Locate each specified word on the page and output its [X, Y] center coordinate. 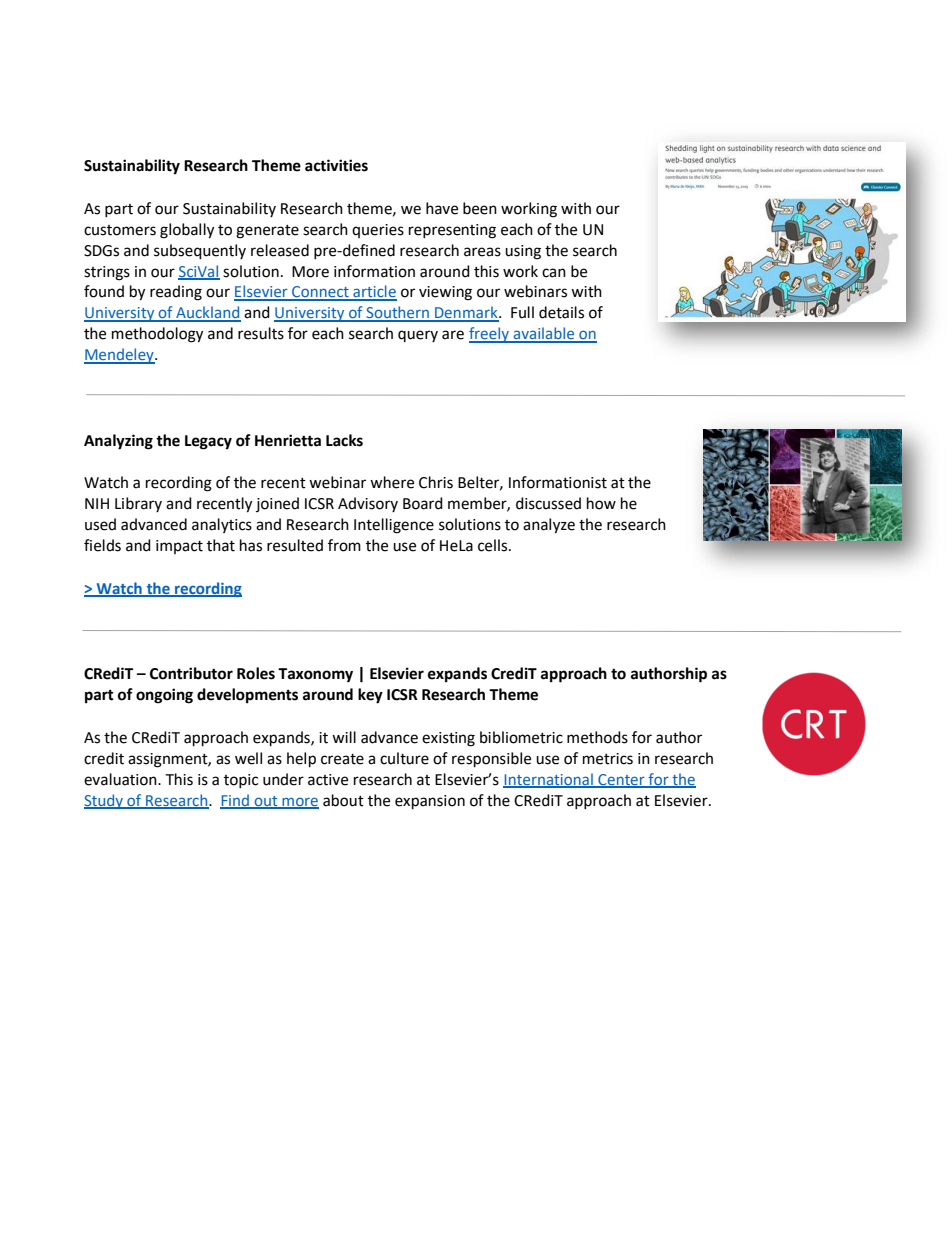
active [328, 780]
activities [336, 165]
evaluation [121, 779]
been [480, 208]
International [549, 780]
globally [187, 231]
